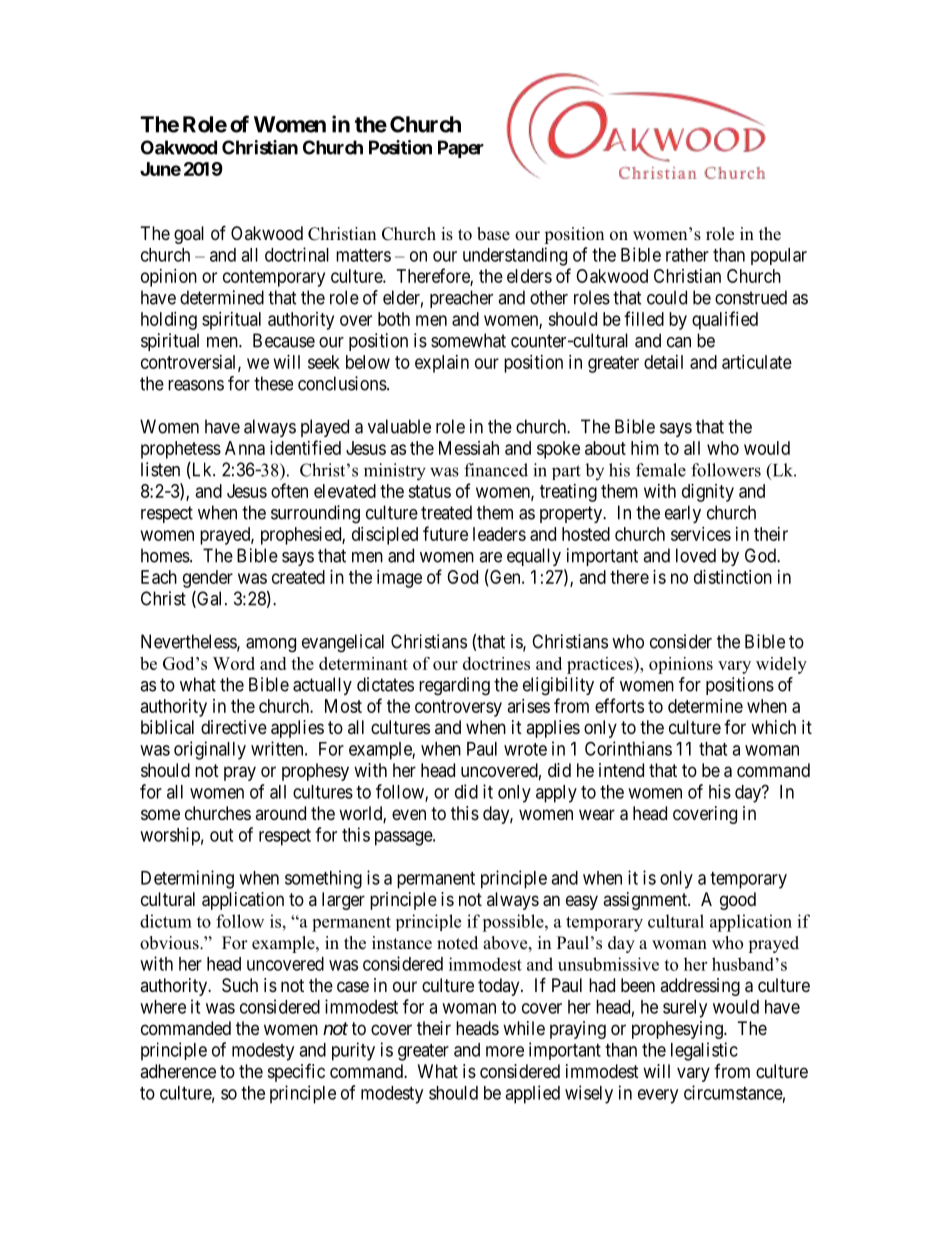  What do you see at coordinates (409, 814) in the screenshot?
I see `even` at bounding box center [409, 814].
